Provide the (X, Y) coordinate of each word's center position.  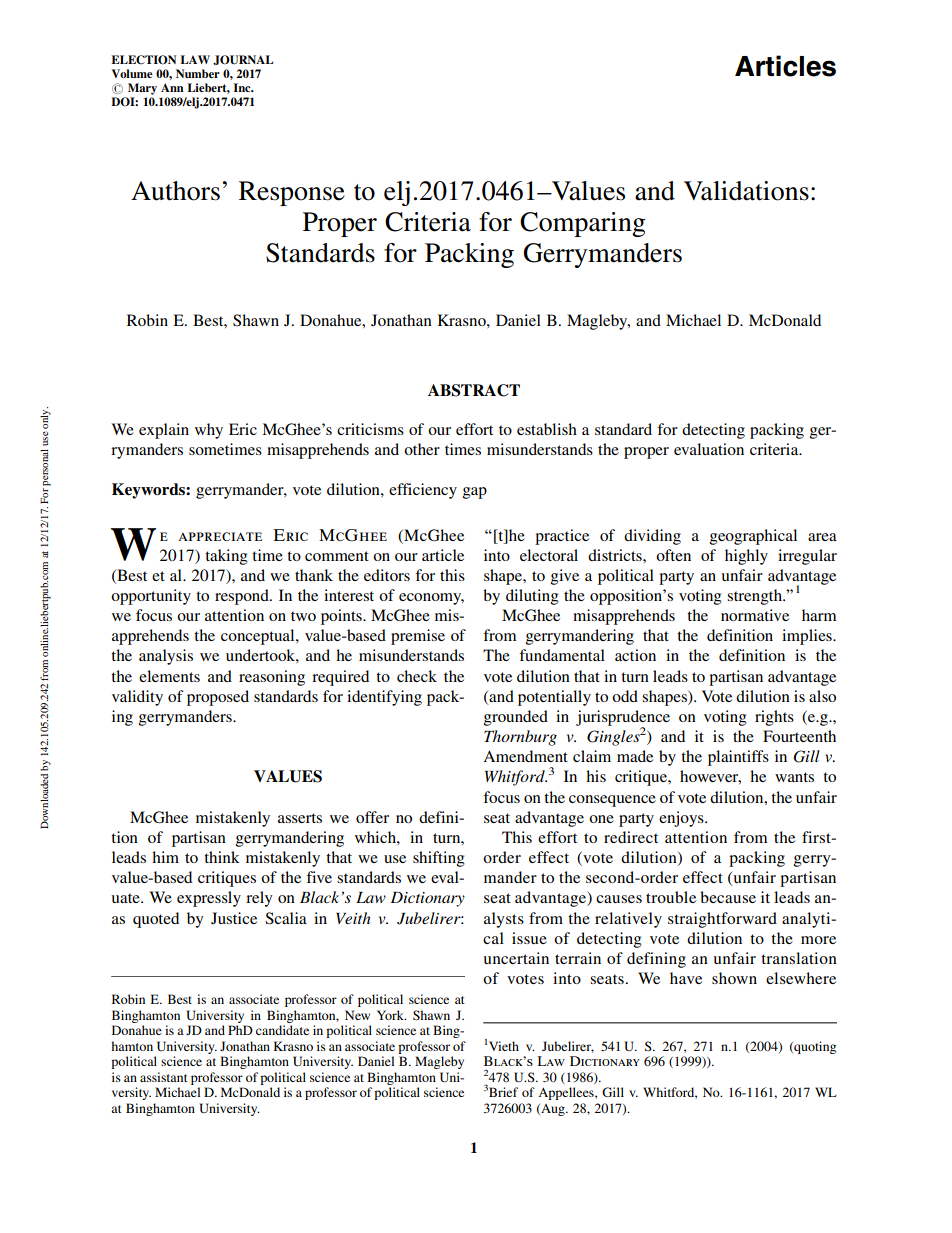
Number (198, 73)
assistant (164, 1077)
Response (292, 193)
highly (746, 557)
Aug (553, 1110)
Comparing (583, 224)
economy (431, 599)
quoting (814, 1047)
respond (243, 597)
